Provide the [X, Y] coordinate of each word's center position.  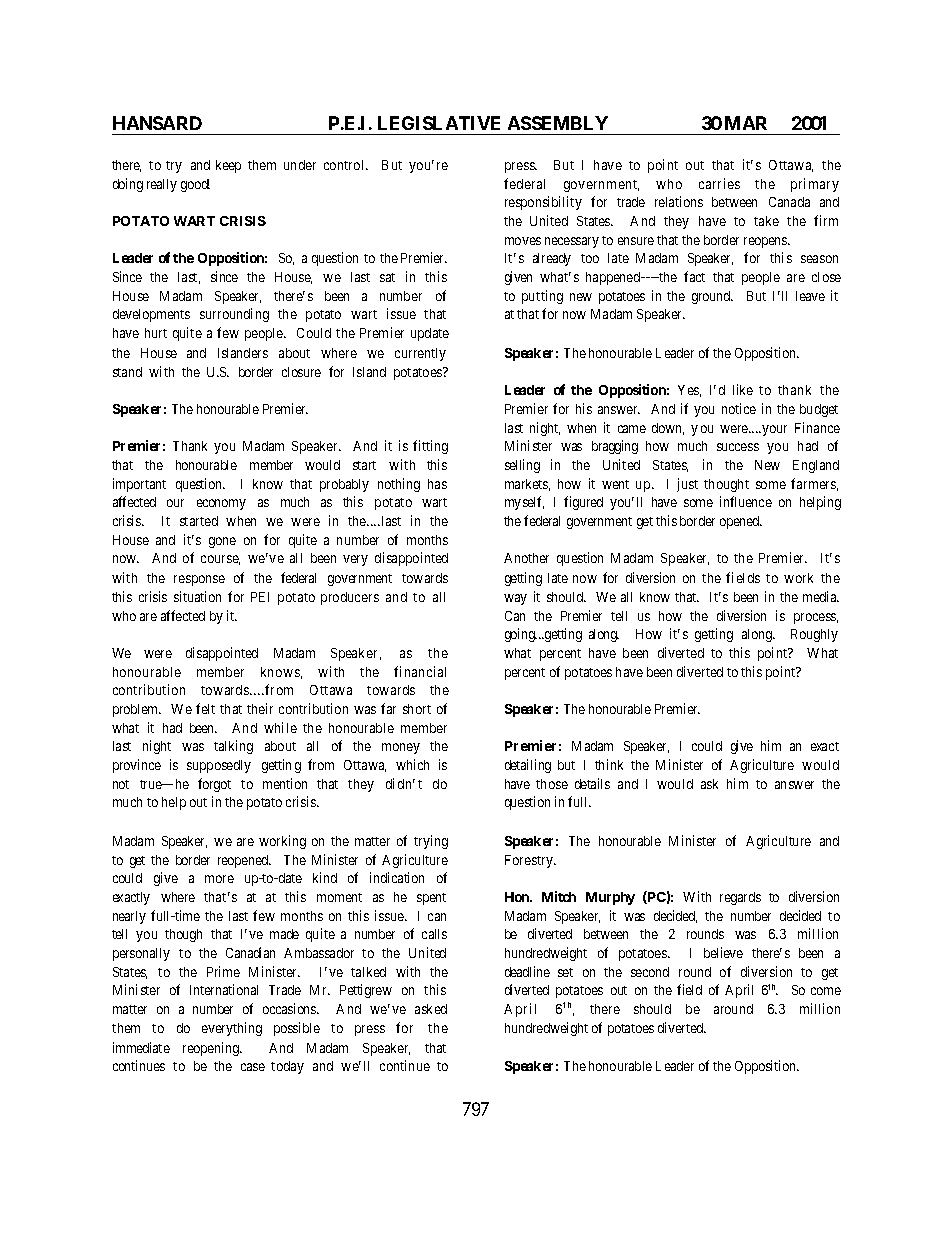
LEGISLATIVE [439, 123]
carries [719, 183]
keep [228, 166]
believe [723, 952]
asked [431, 1009]
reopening [212, 1049]
